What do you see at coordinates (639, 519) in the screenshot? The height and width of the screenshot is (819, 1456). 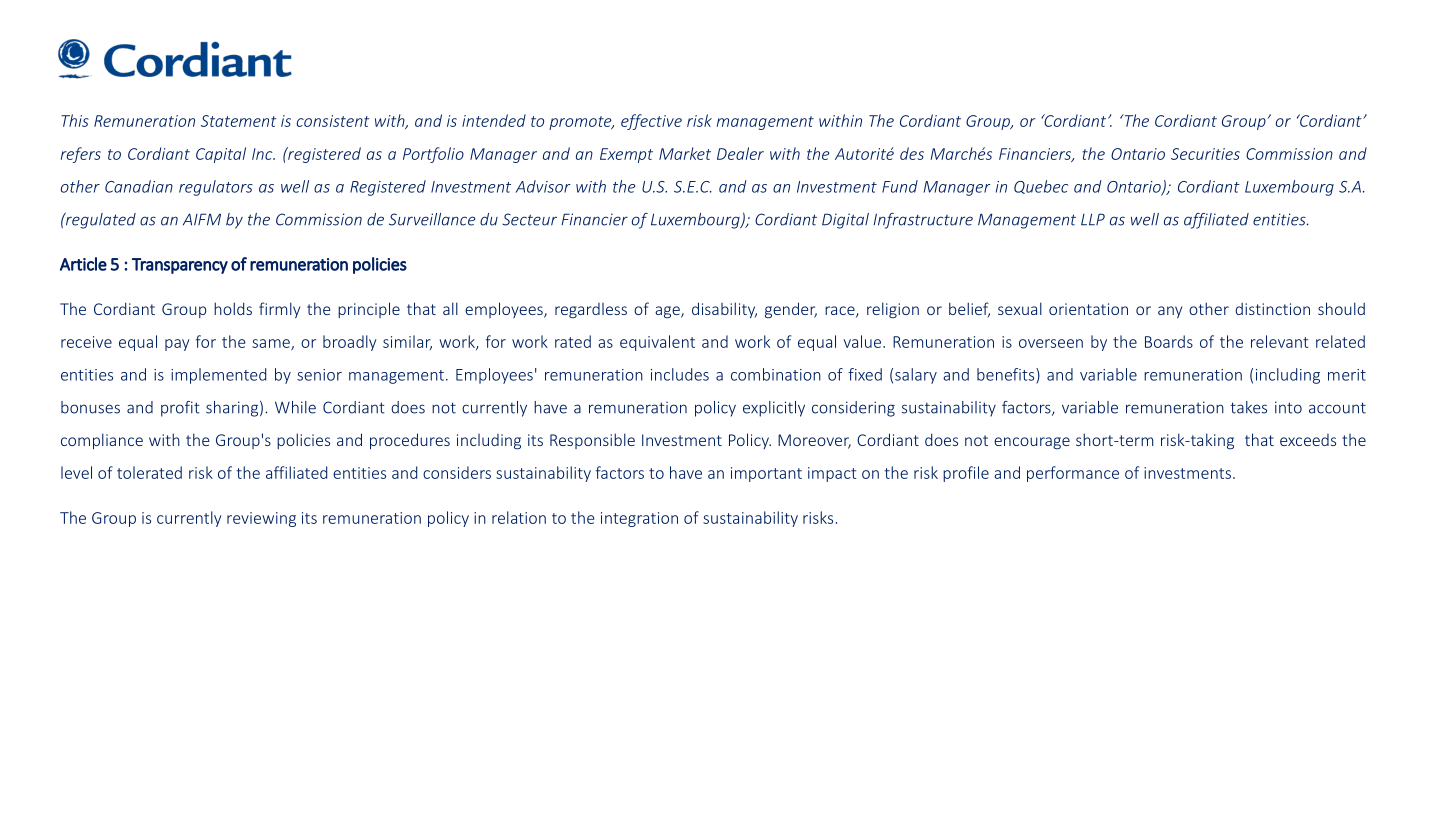 I see `integration` at bounding box center [639, 519].
